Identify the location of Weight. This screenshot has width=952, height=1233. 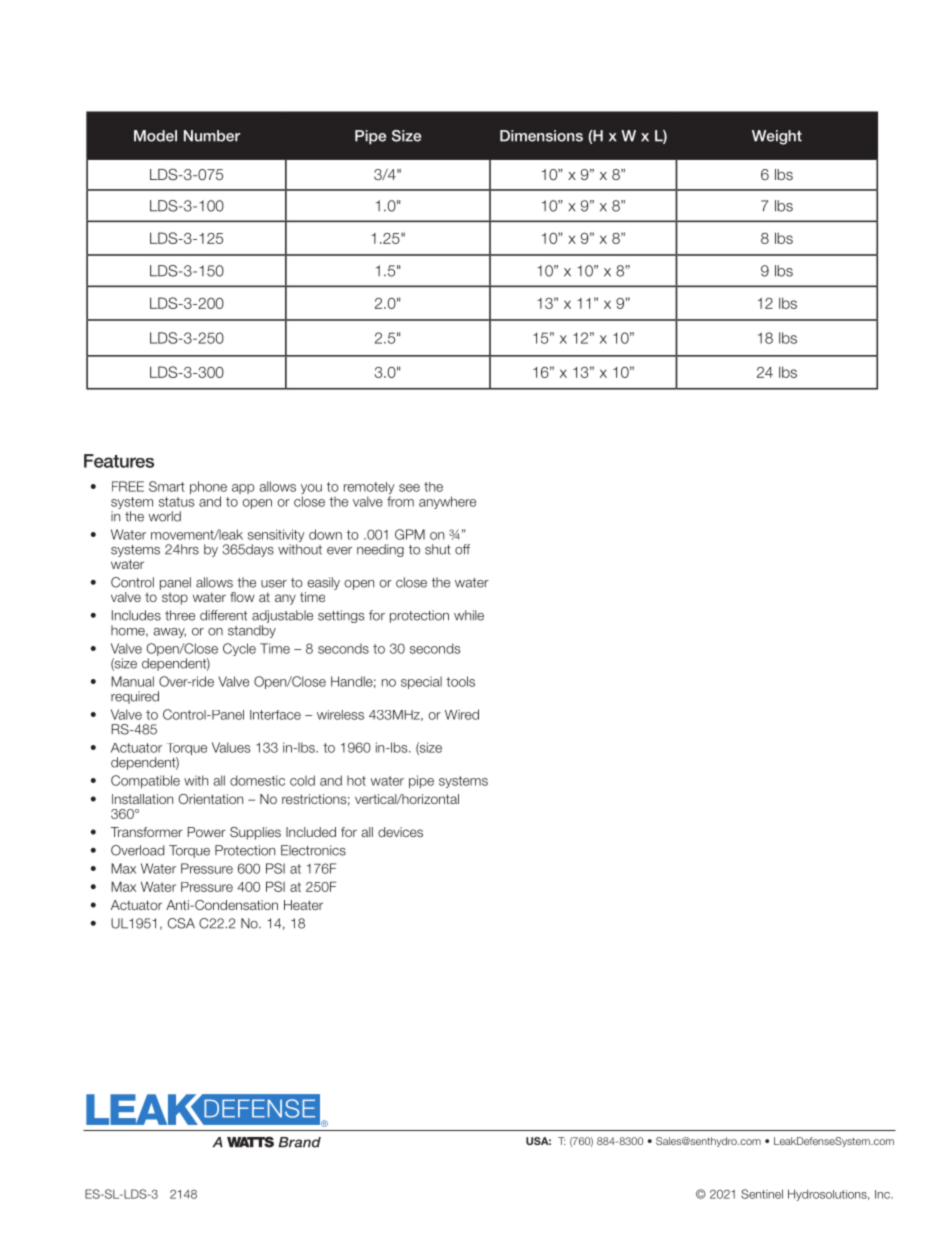
(777, 137).
